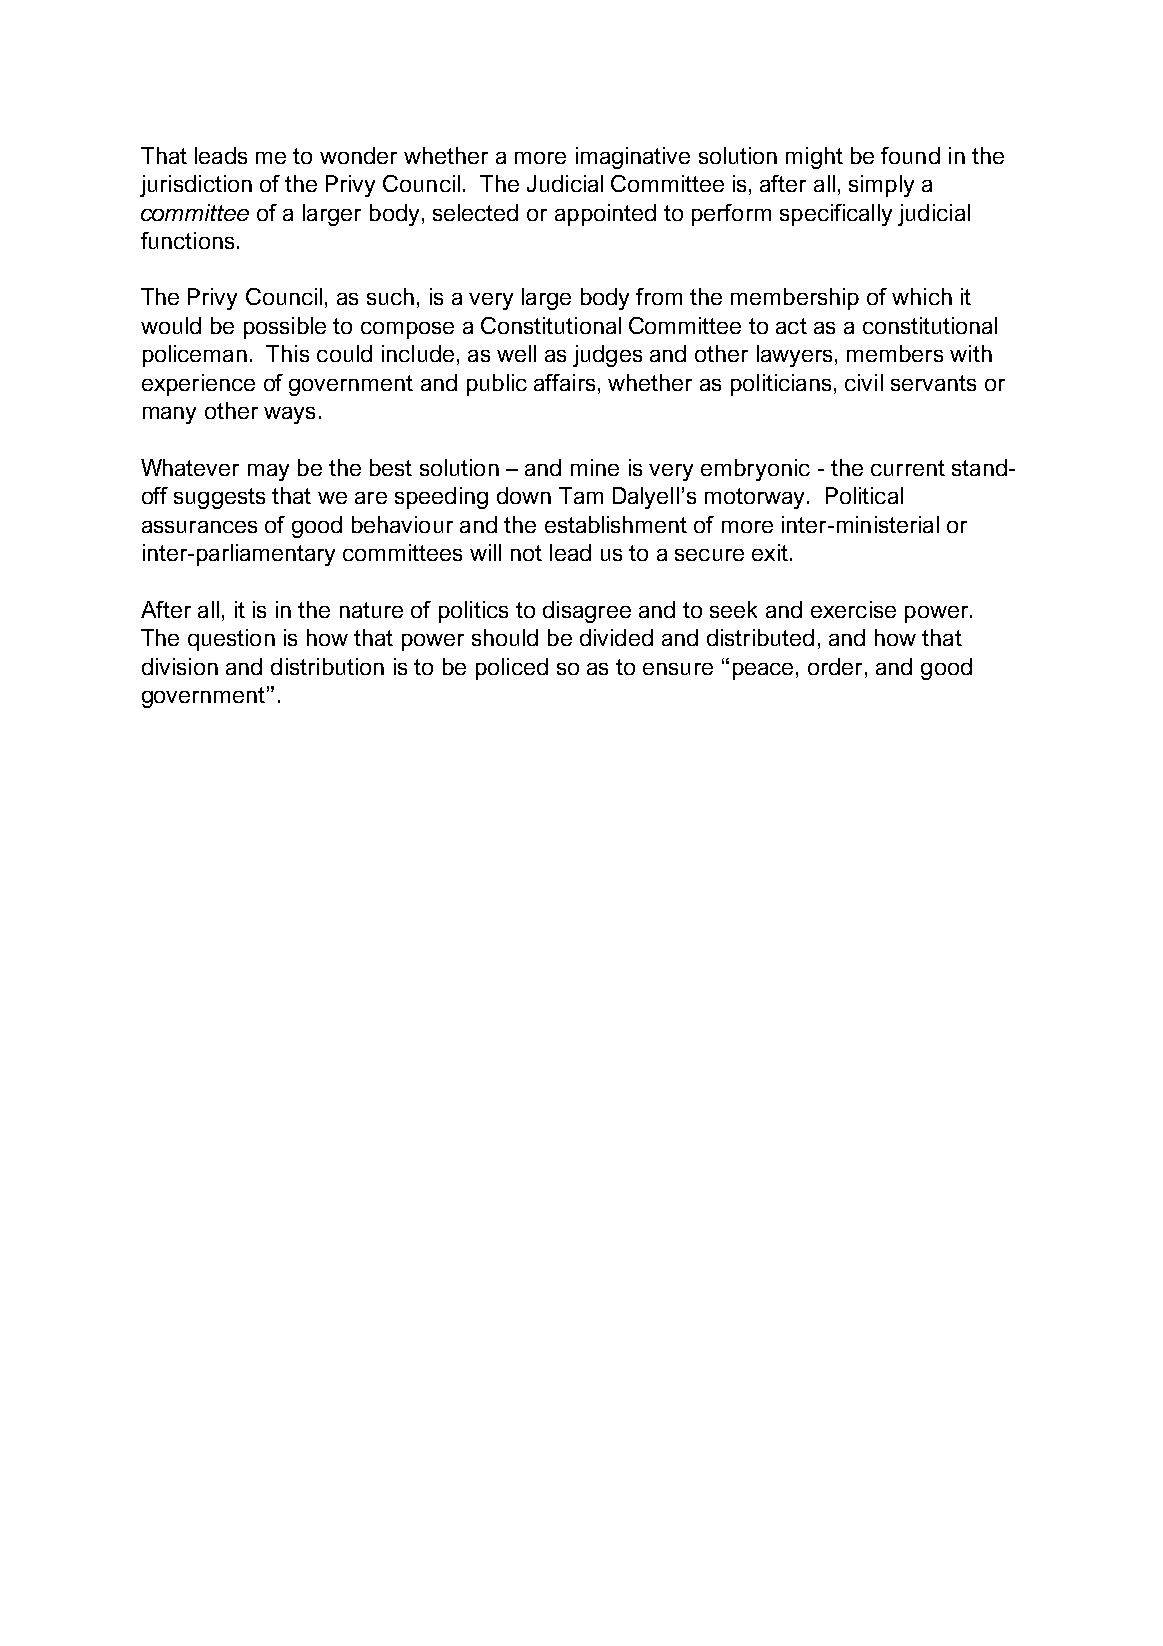  I want to click on affairs, so click(564, 382).
